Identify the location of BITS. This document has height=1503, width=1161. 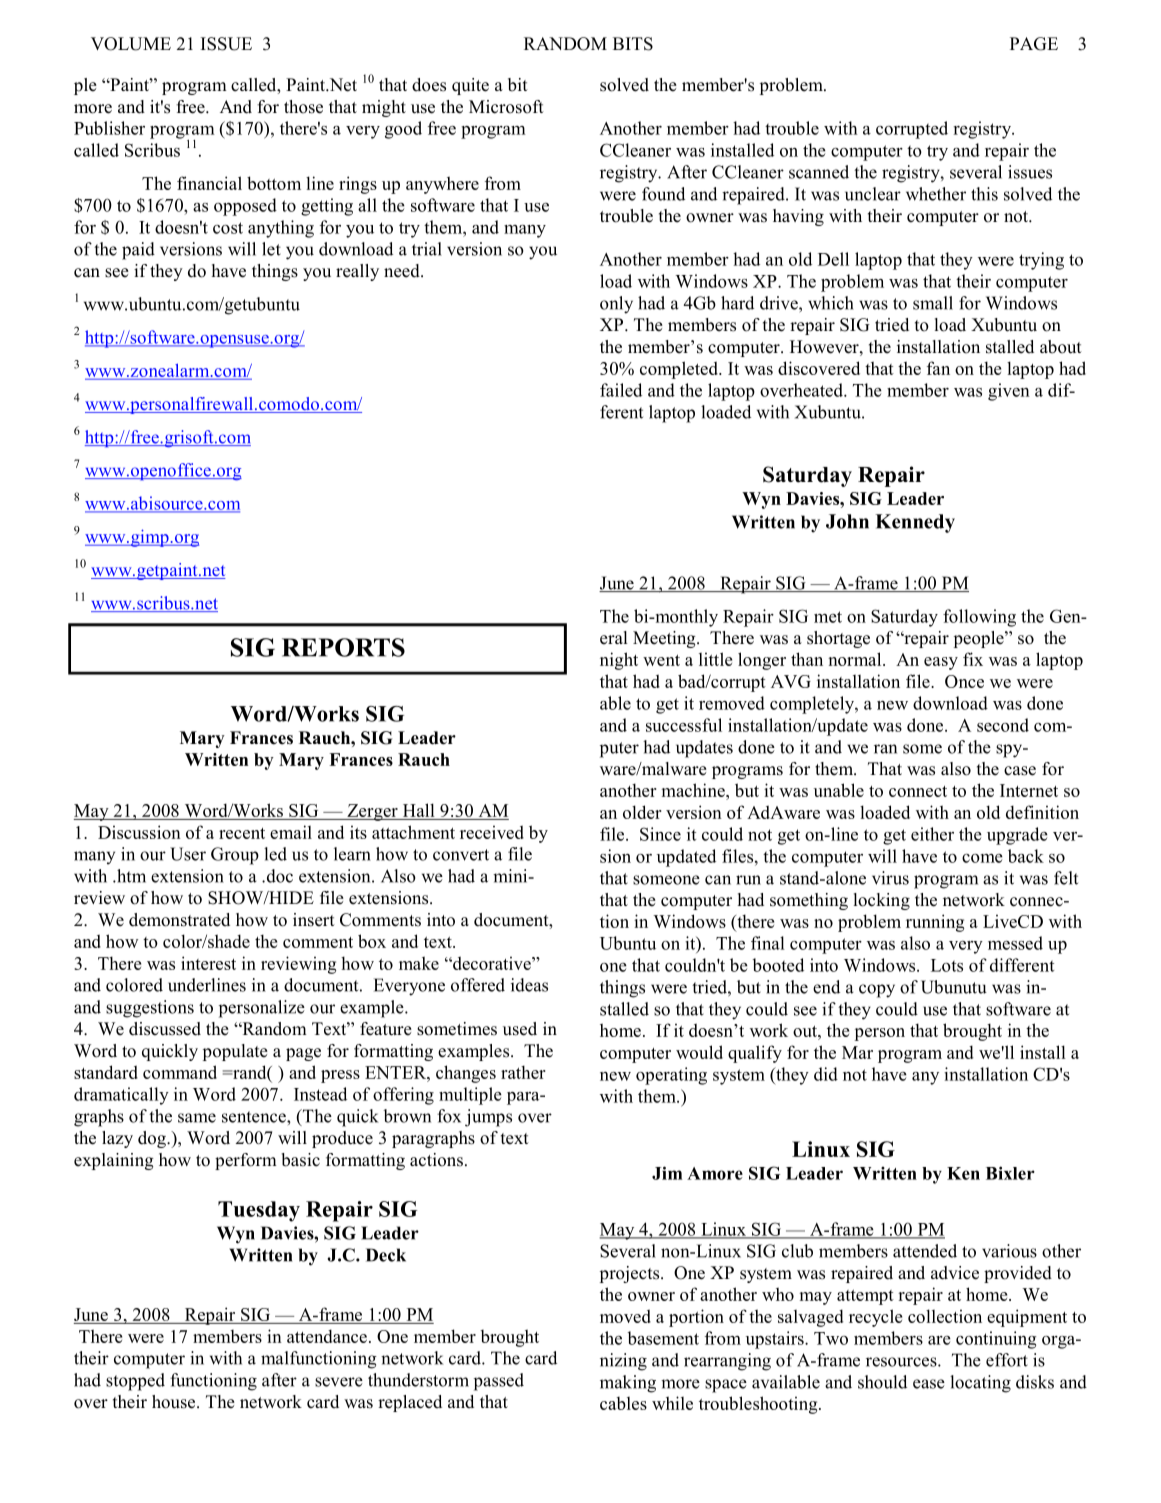
(633, 44).
